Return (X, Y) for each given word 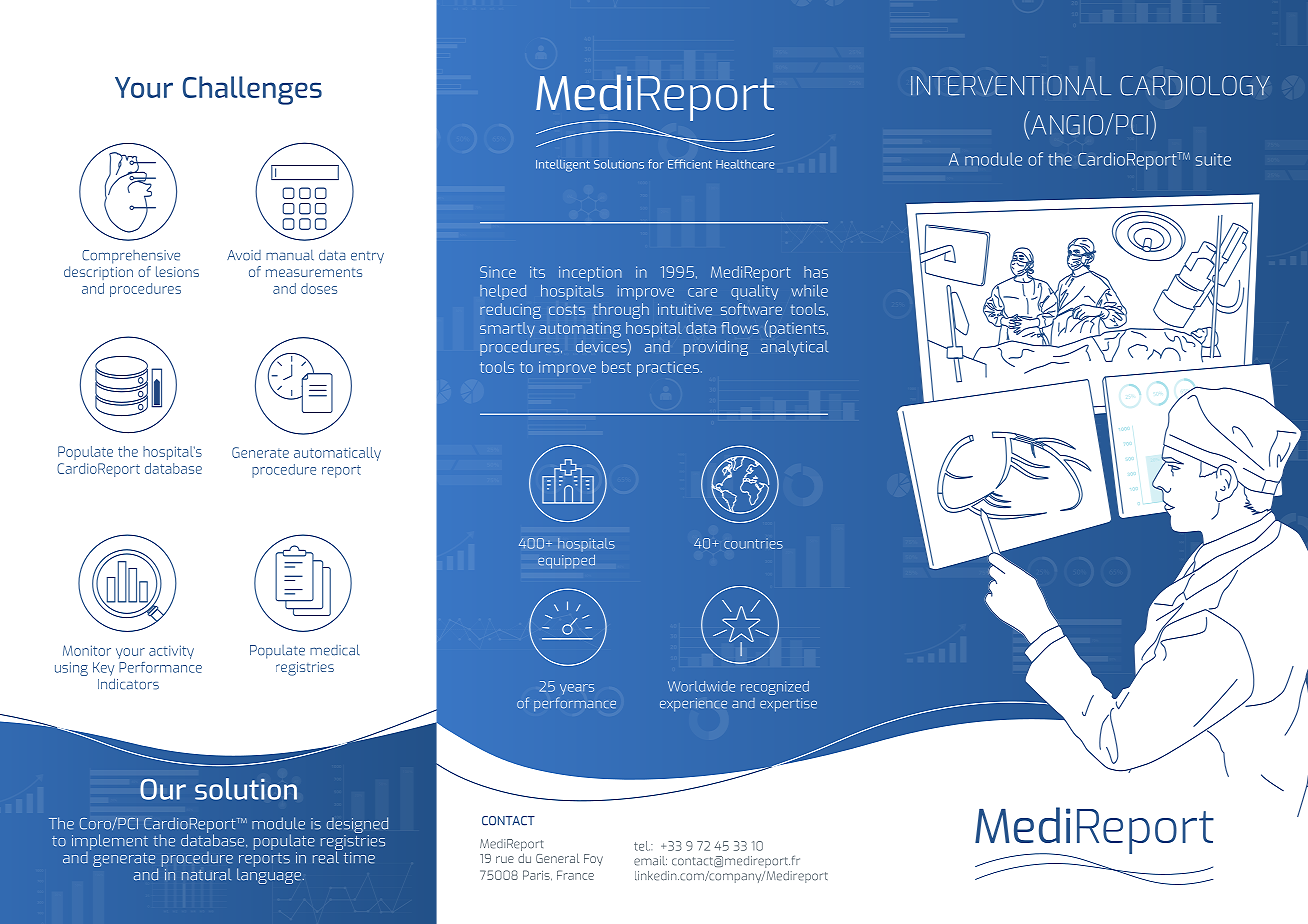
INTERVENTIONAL (1011, 86)
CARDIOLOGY (1195, 86)
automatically (337, 454)
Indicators (128, 684)
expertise (788, 705)
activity (171, 652)
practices (668, 369)
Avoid (244, 255)
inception (590, 274)
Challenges (252, 90)
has (816, 272)
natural (206, 875)
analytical (794, 348)
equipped (566, 562)
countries (753, 543)
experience (693, 705)
